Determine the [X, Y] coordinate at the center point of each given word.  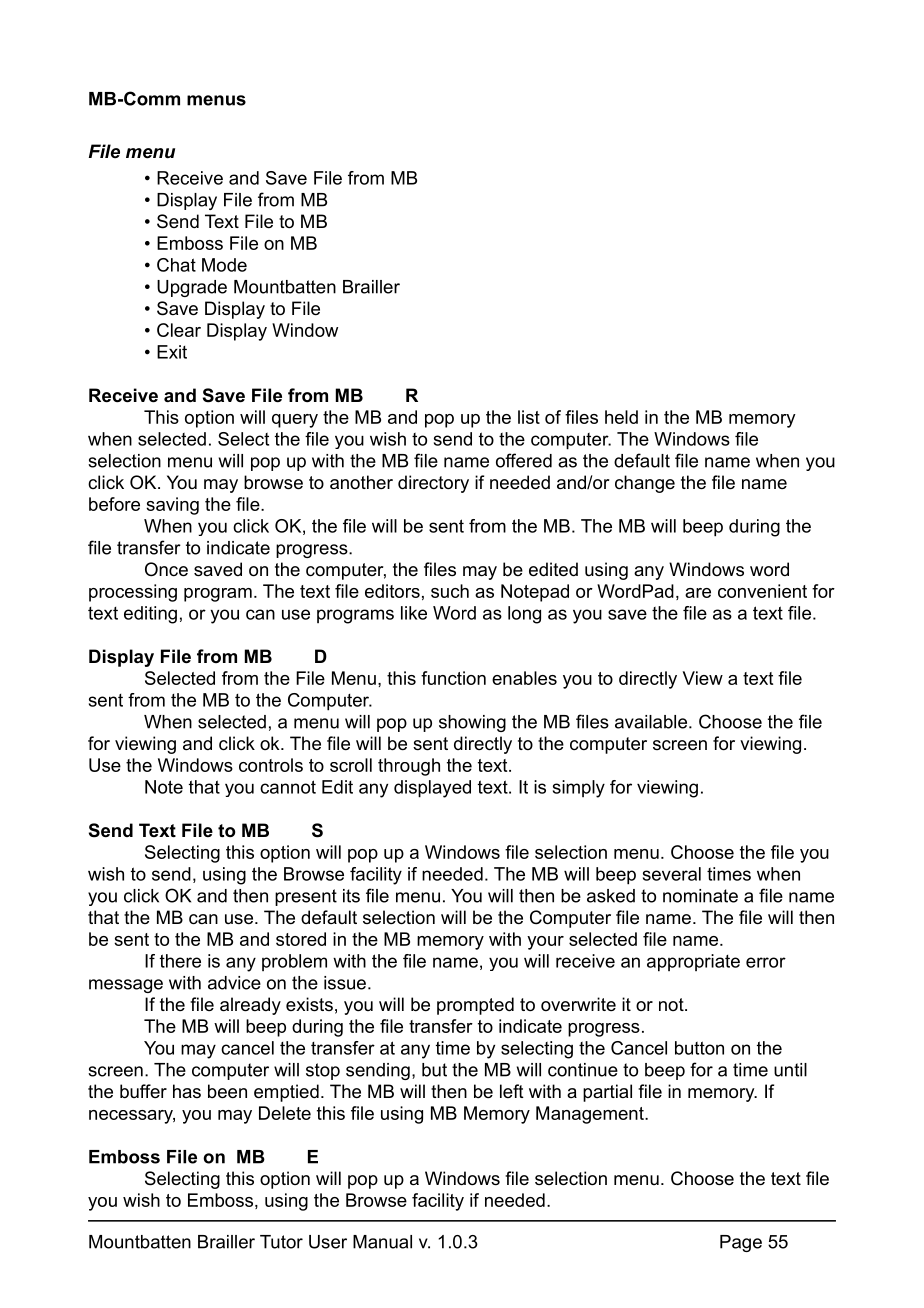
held [621, 417]
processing [133, 593]
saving [172, 506]
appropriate [693, 963]
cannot [288, 787]
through [409, 767]
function [453, 678]
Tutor [281, 1242]
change [645, 484]
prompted [475, 1006]
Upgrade [192, 288]
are [698, 593]
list [529, 417]
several [672, 874]
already [250, 1006]
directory [433, 484]
